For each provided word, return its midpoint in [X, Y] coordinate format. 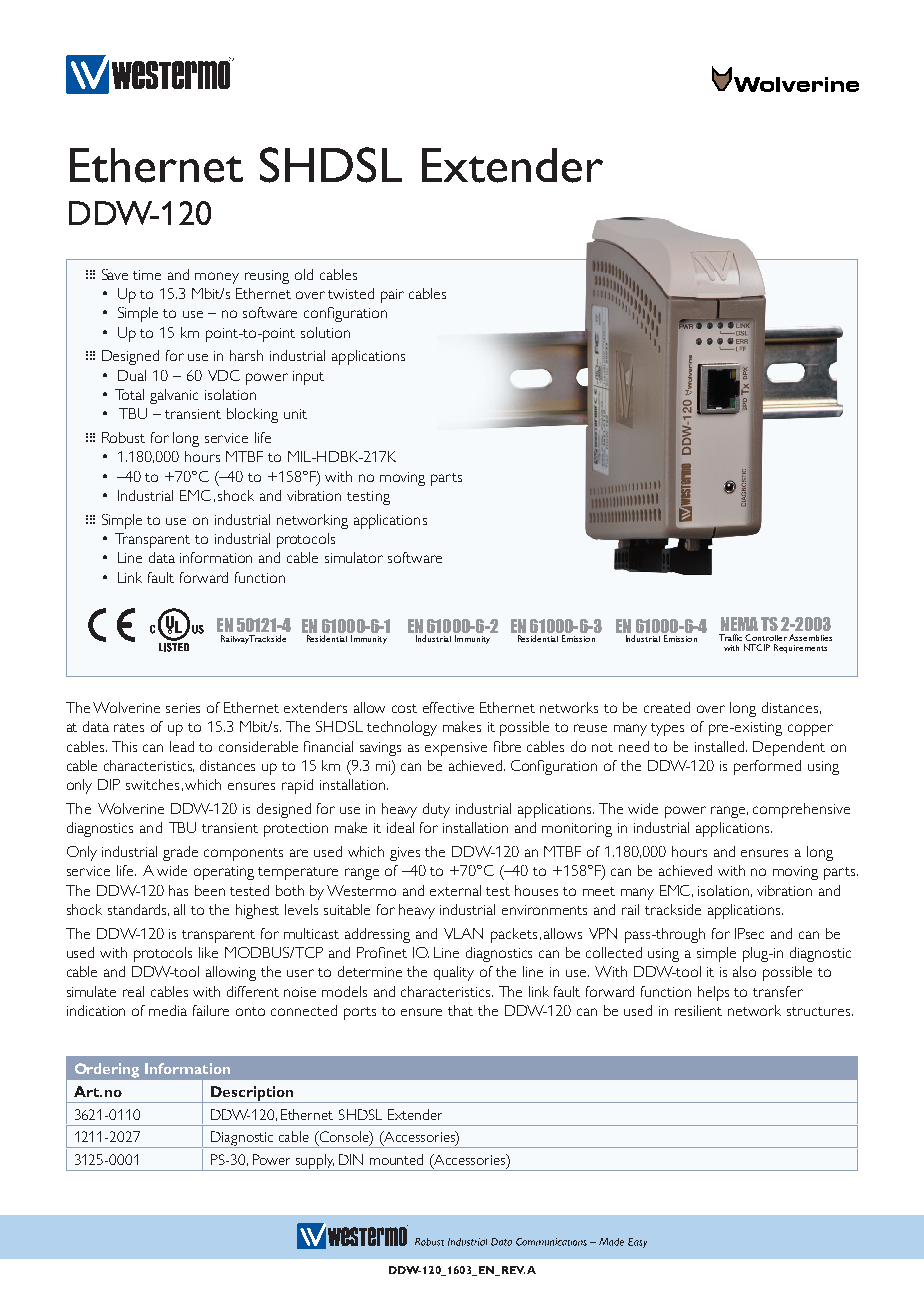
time [147, 275]
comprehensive [801, 810]
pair [392, 296]
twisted [351, 293]
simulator [354, 557]
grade [180, 853]
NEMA [739, 624]
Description [252, 1094]
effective [448, 707]
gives [405, 854]
